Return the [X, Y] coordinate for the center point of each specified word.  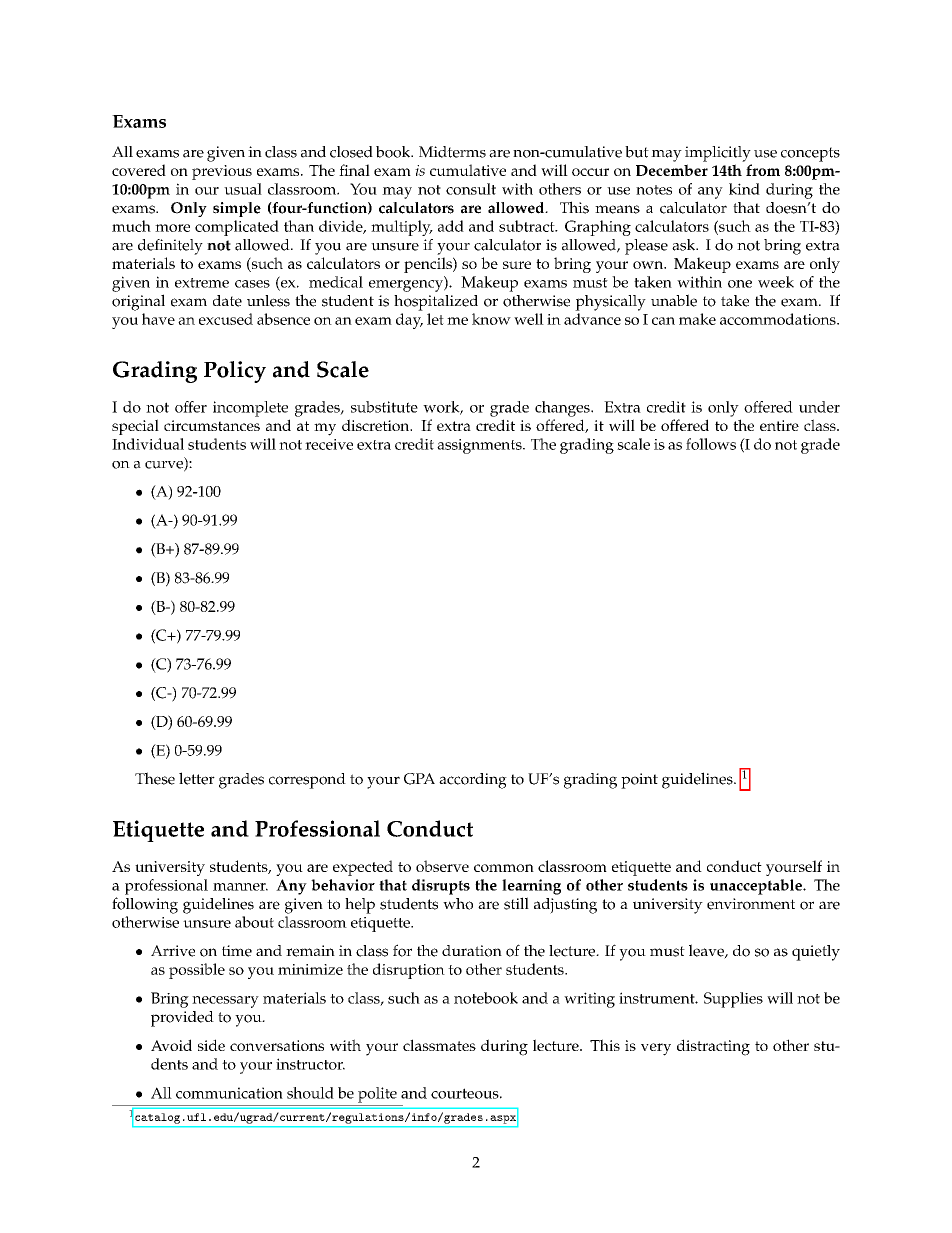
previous [222, 172]
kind [744, 189]
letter [197, 778]
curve [165, 466]
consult [471, 189]
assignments [480, 446]
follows [711, 444]
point [639, 781]
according [473, 781]
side [211, 1045]
